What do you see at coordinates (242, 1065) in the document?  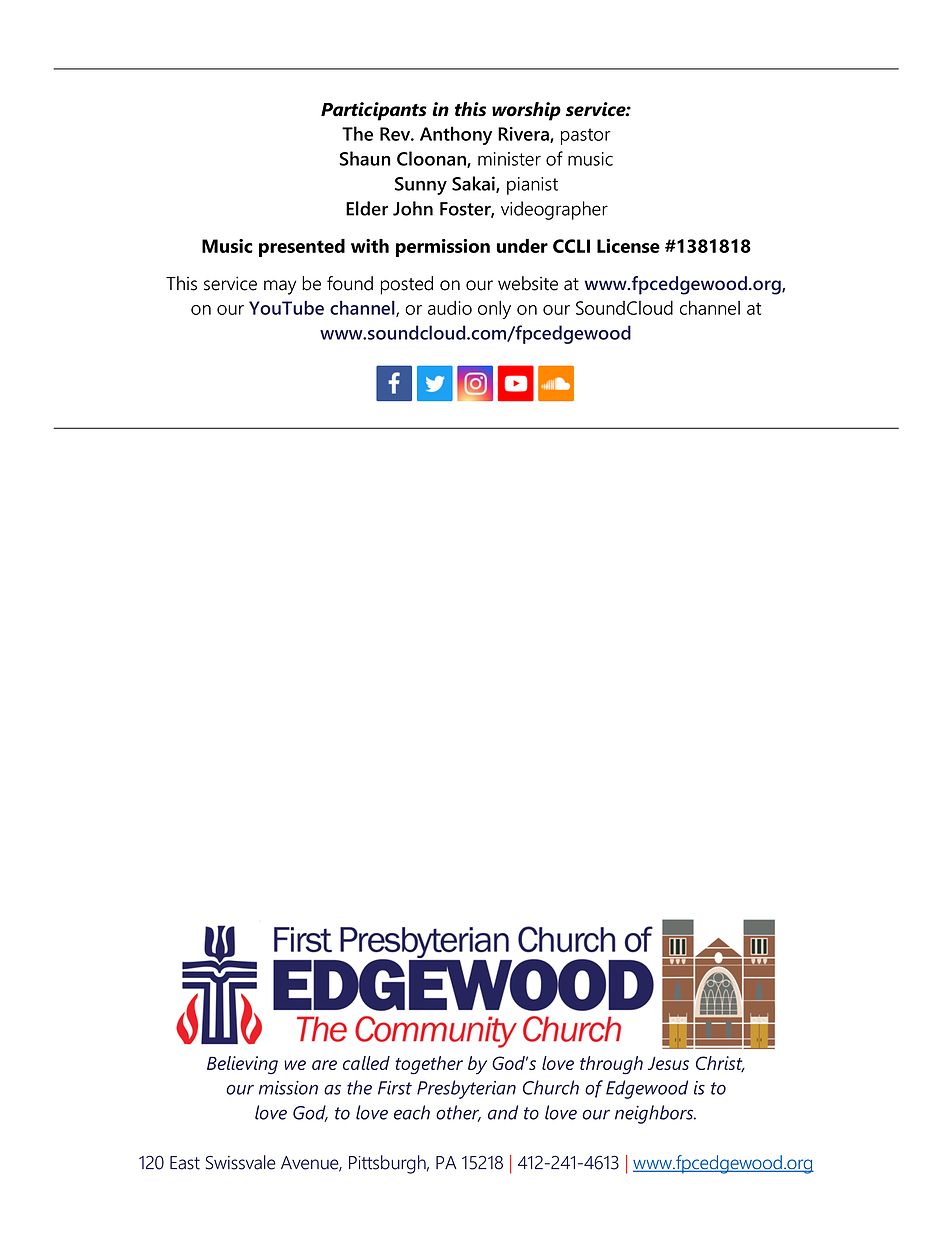 I see `Believing` at bounding box center [242, 1065].
